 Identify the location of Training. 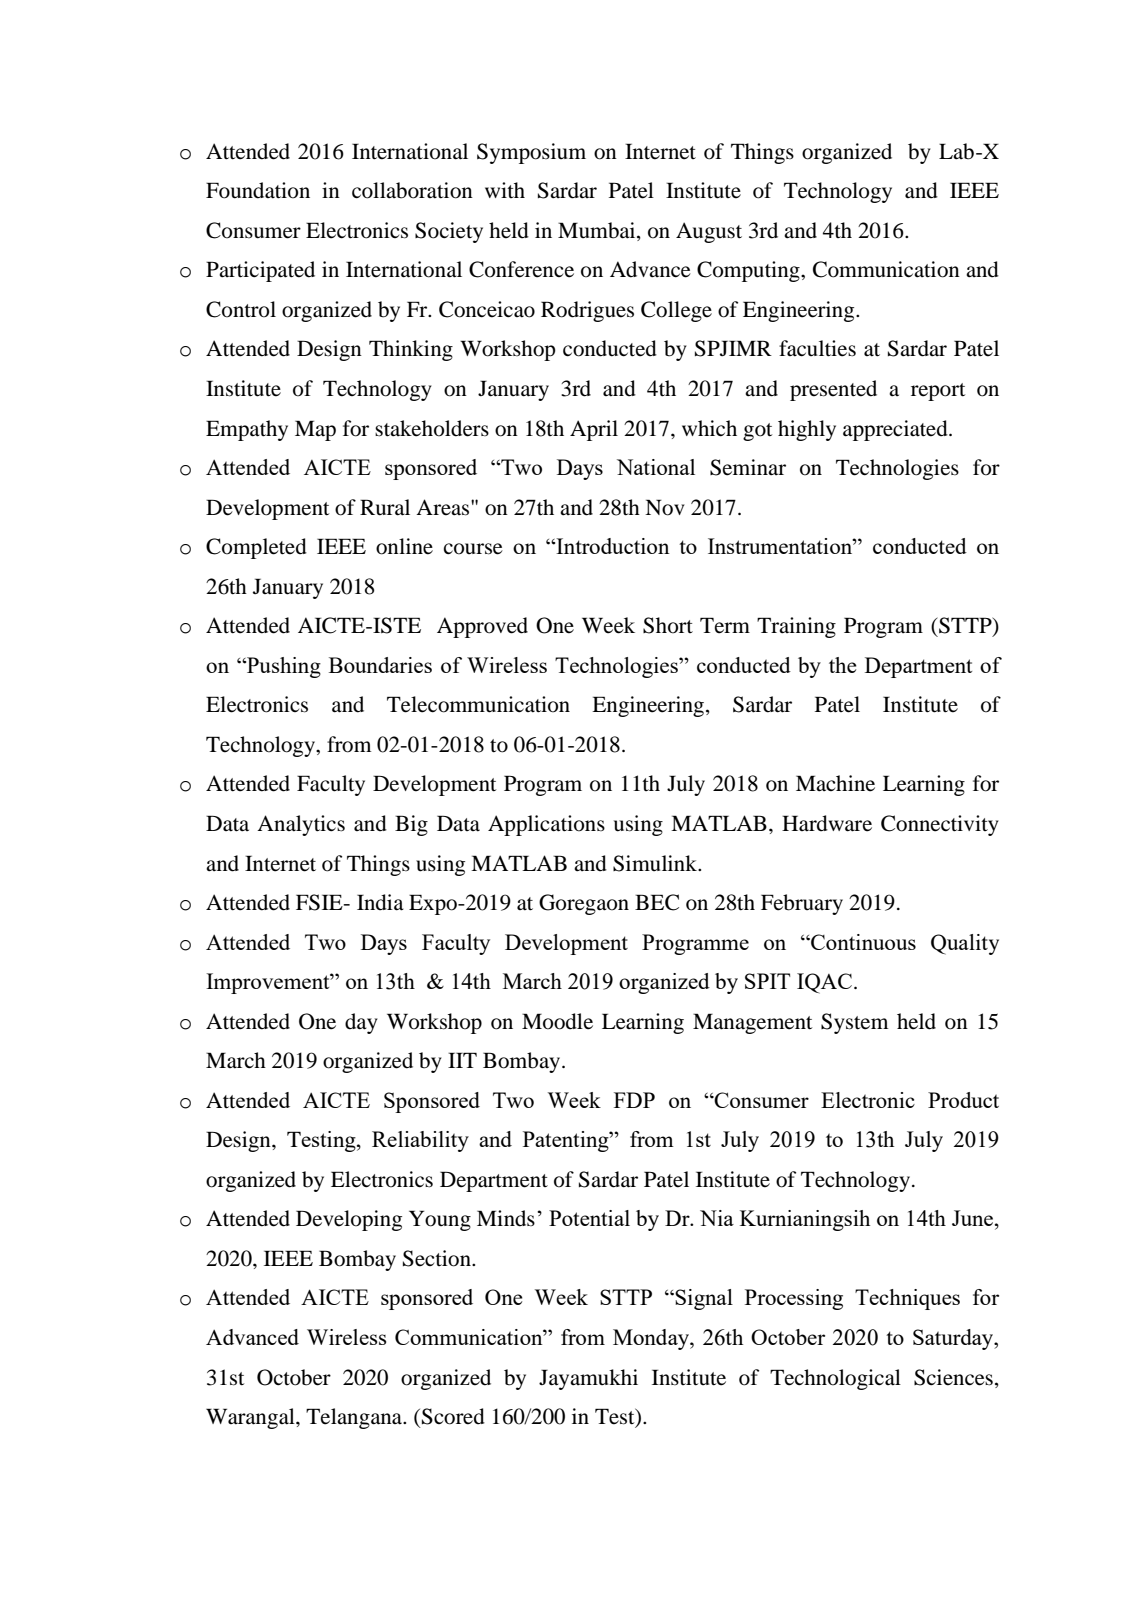
(796, 627).
